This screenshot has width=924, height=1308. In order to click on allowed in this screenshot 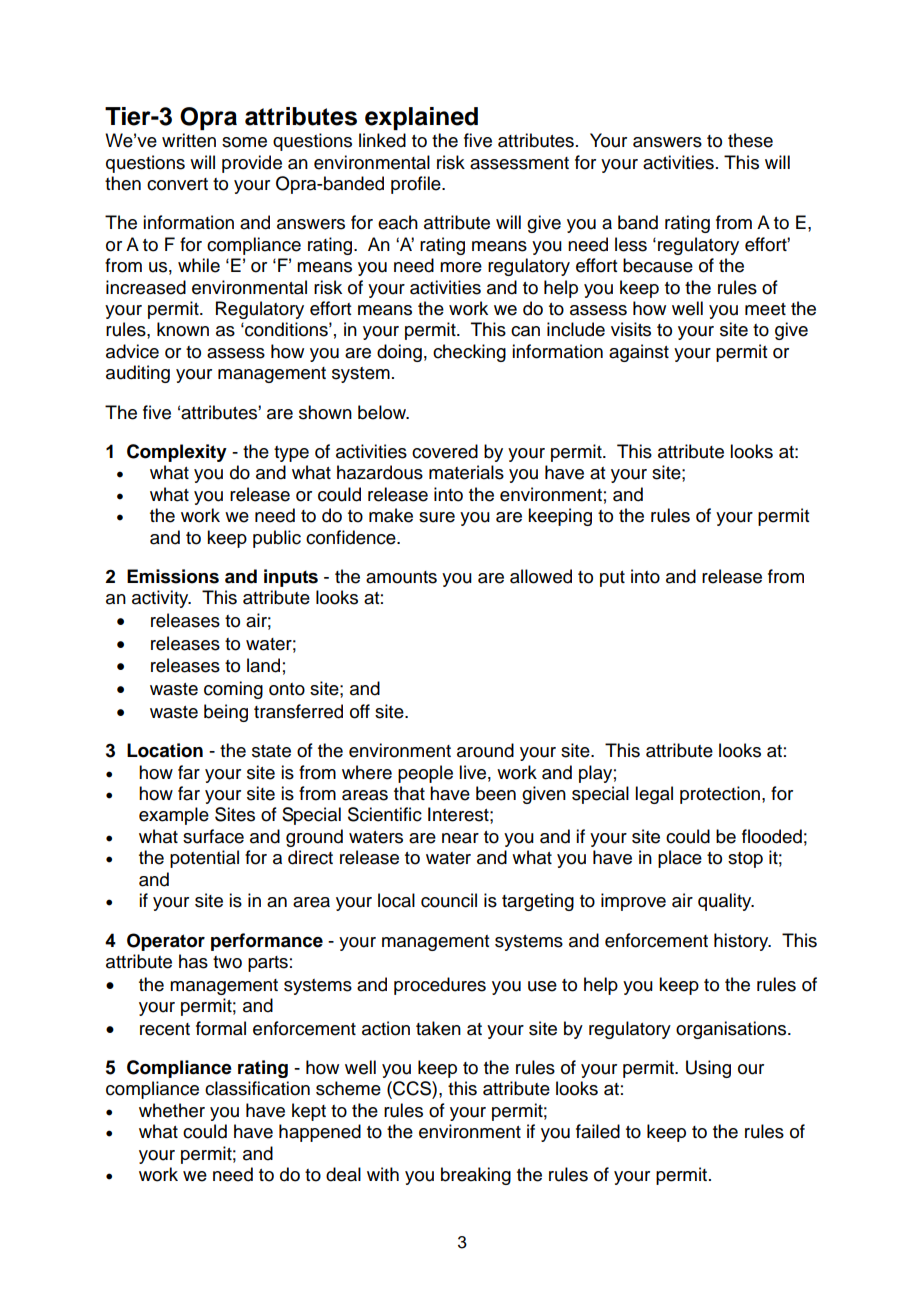, I will do `click(541, 576)`.
